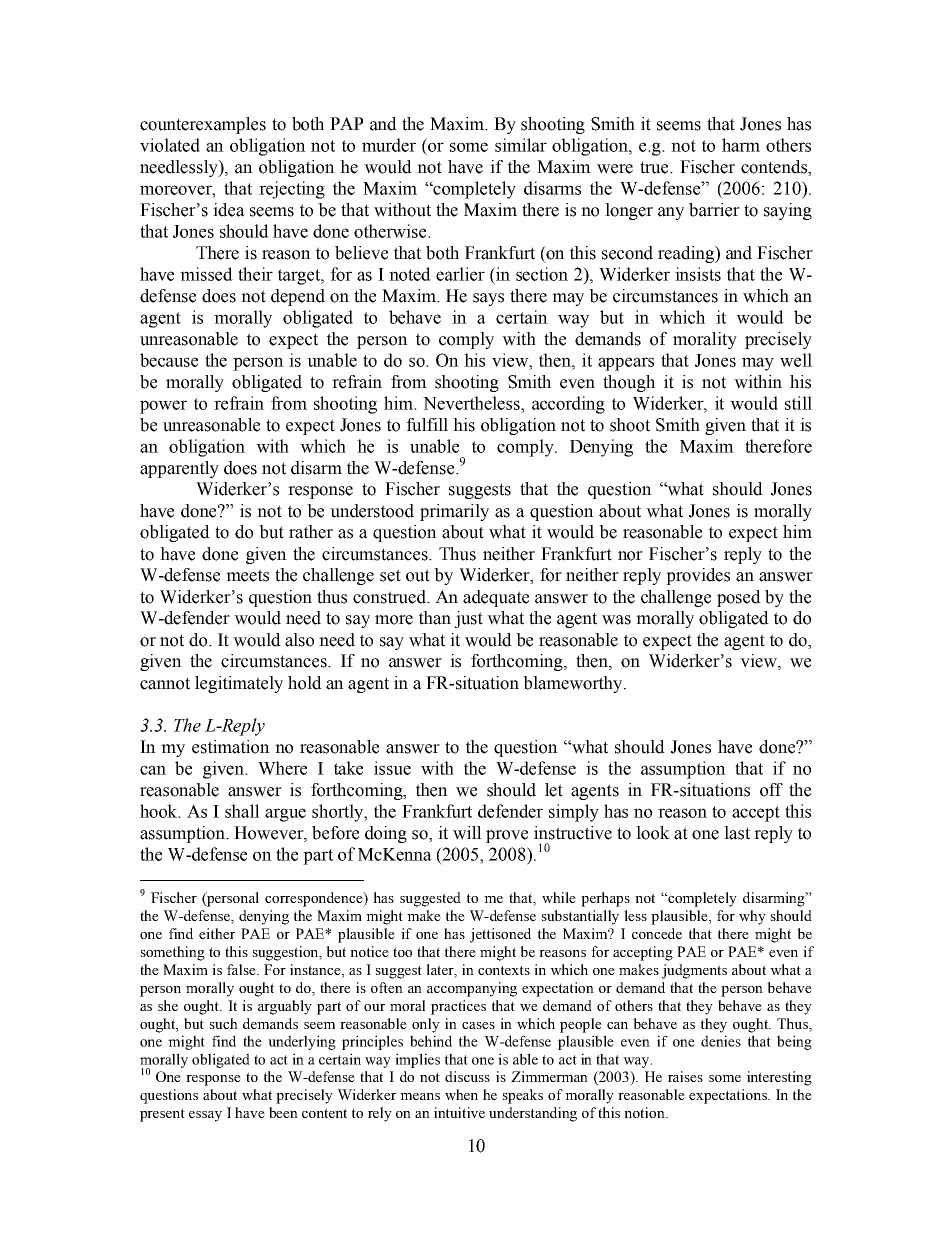 The height and width of the screenshot is (1233, 952). I want to click on legitimately, so click(239, 684).
